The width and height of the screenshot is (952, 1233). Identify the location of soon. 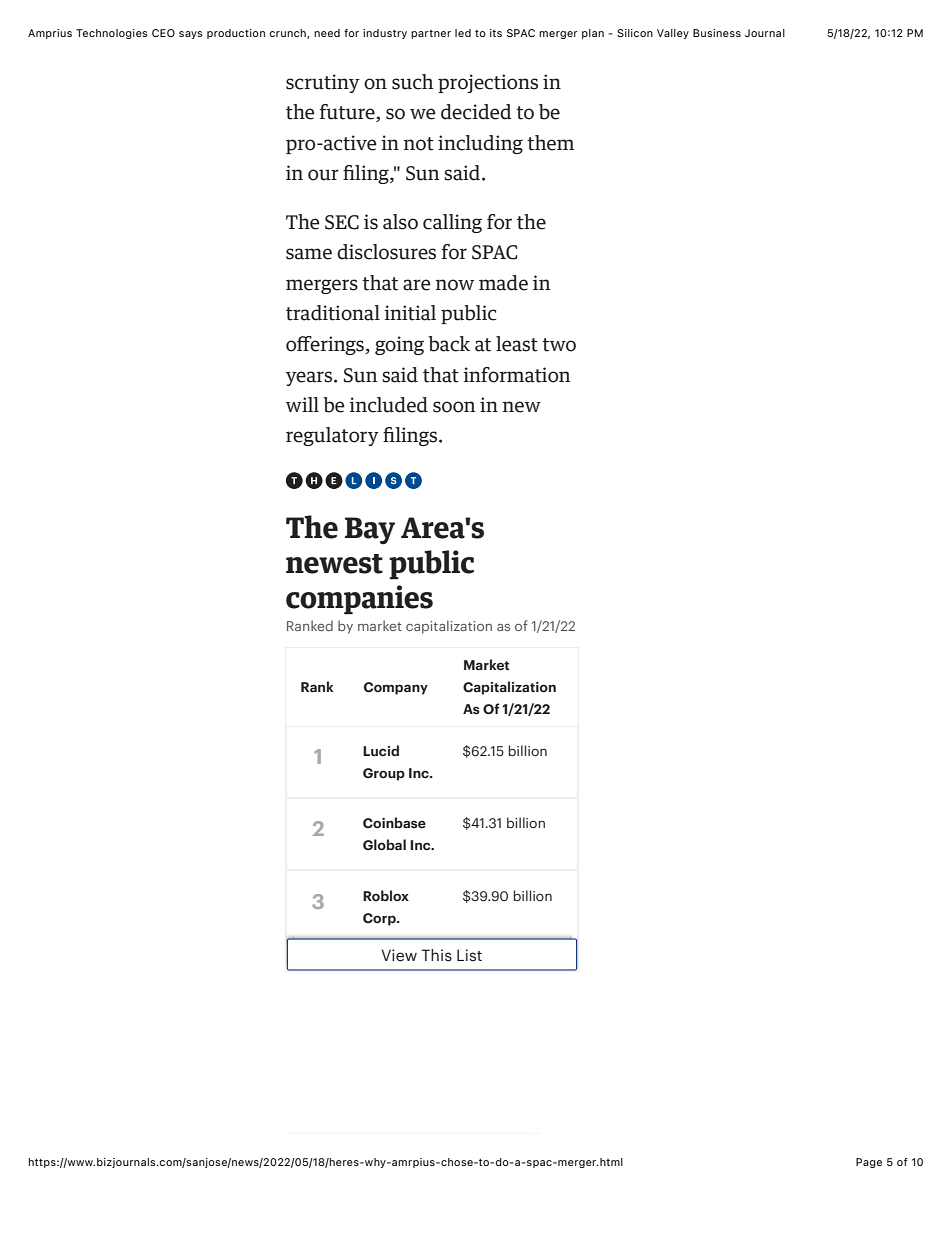
(454, 407).
